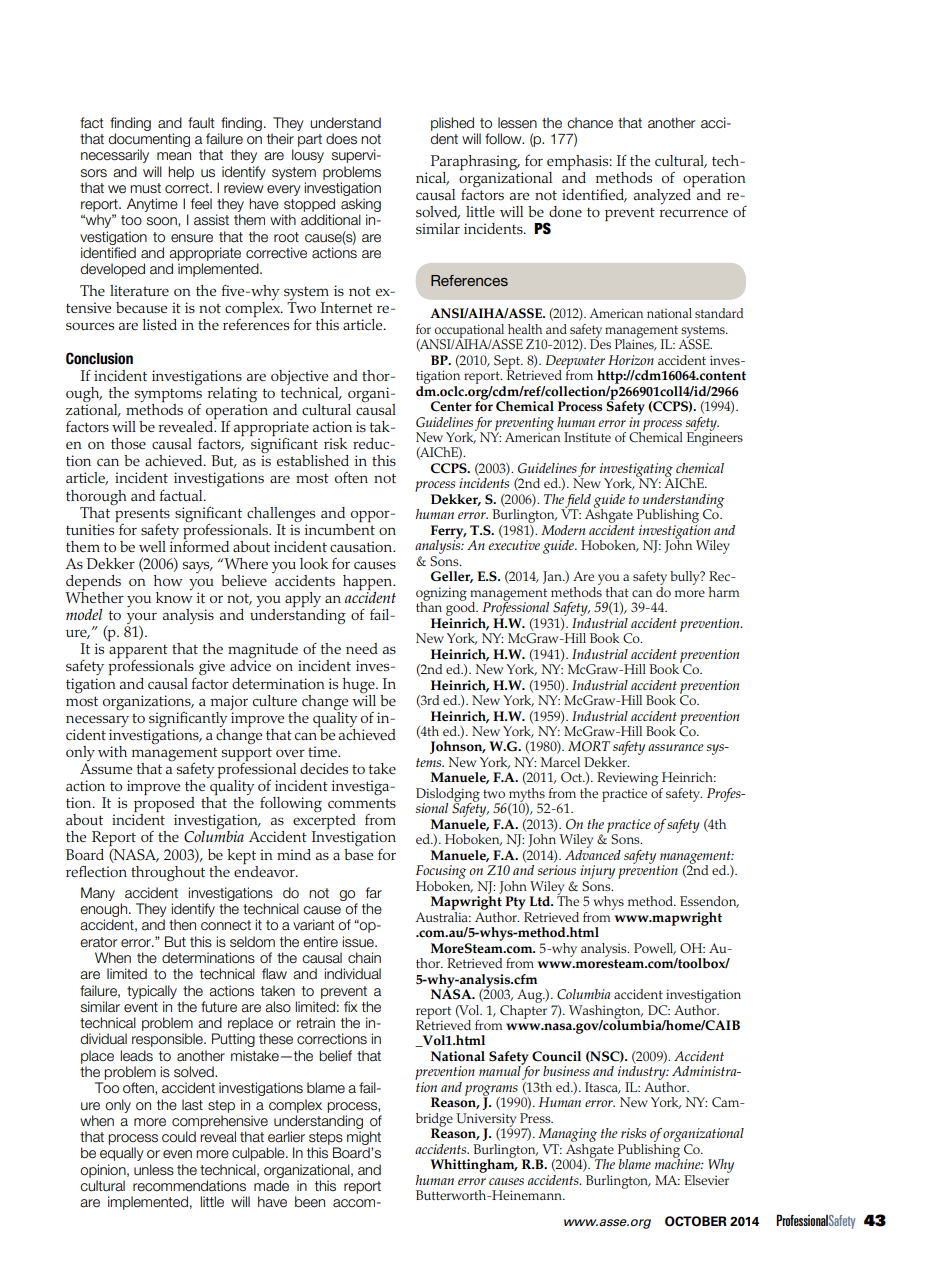 The height and width of the screenshot is (1275, 952). Describe the element at coordinates (707, 1178) in the screenshot. I see `Elsevier` at that location.
